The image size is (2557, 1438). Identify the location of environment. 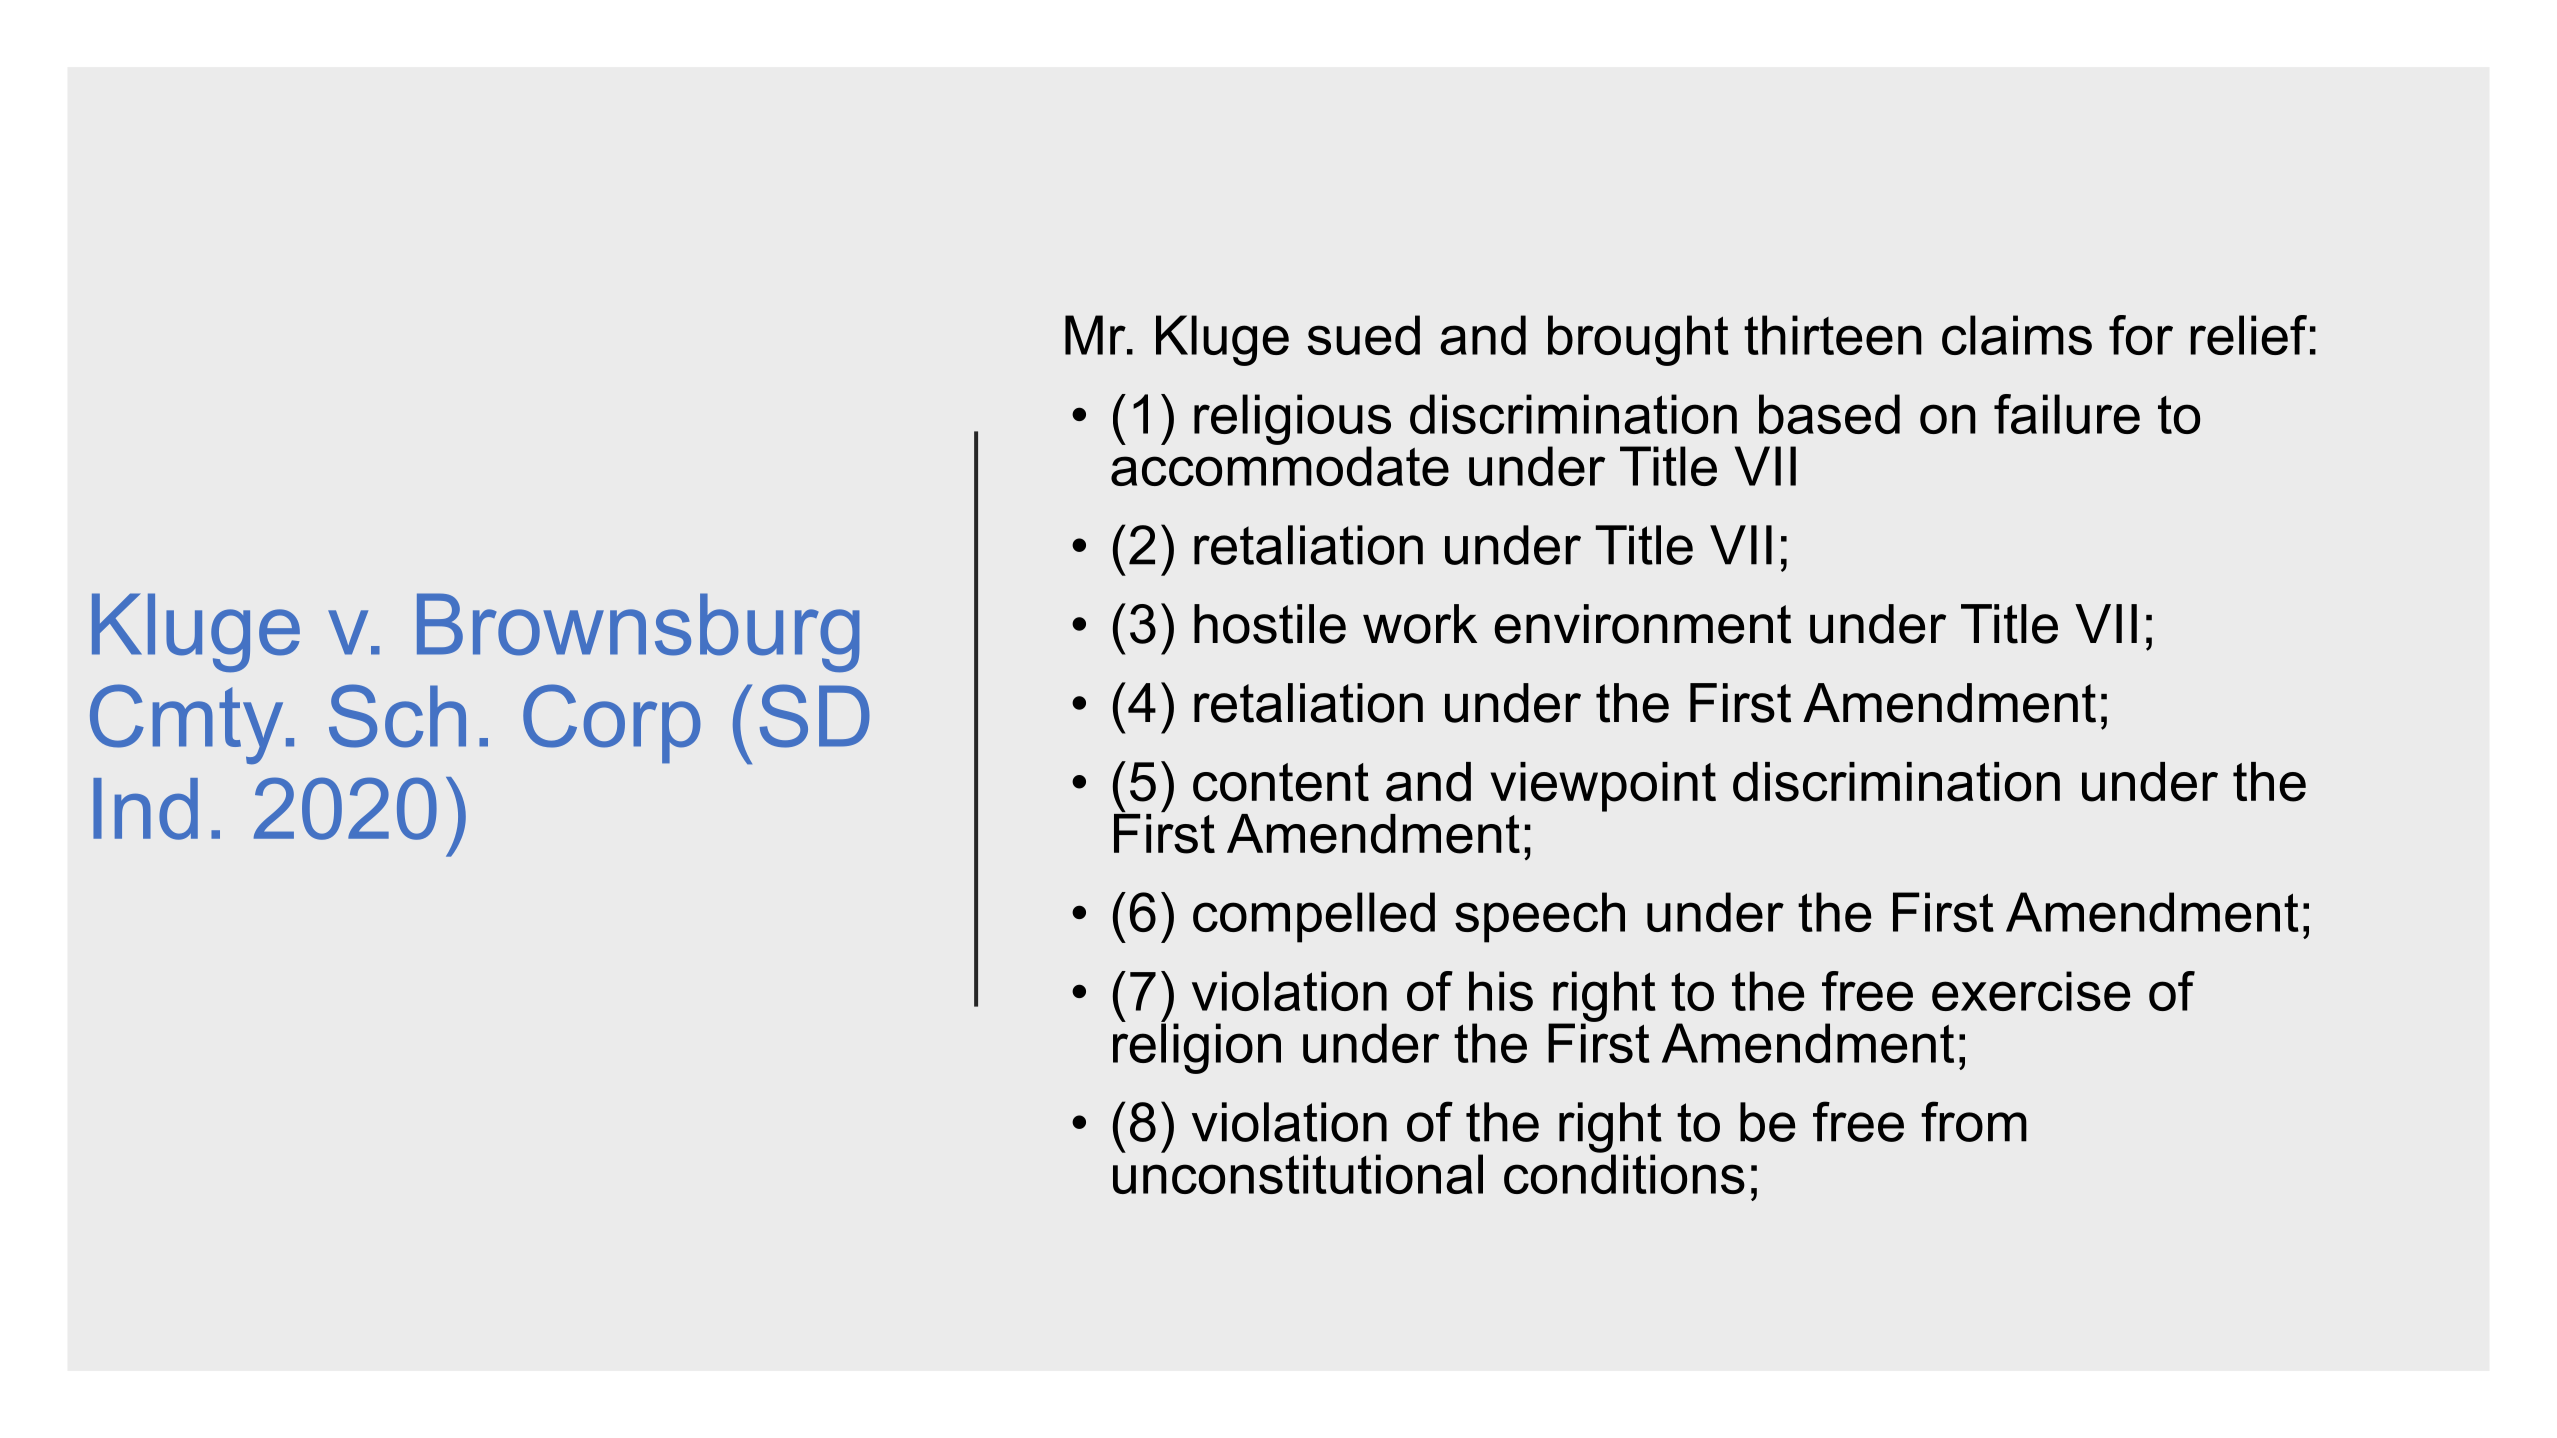
(1642, 624).
